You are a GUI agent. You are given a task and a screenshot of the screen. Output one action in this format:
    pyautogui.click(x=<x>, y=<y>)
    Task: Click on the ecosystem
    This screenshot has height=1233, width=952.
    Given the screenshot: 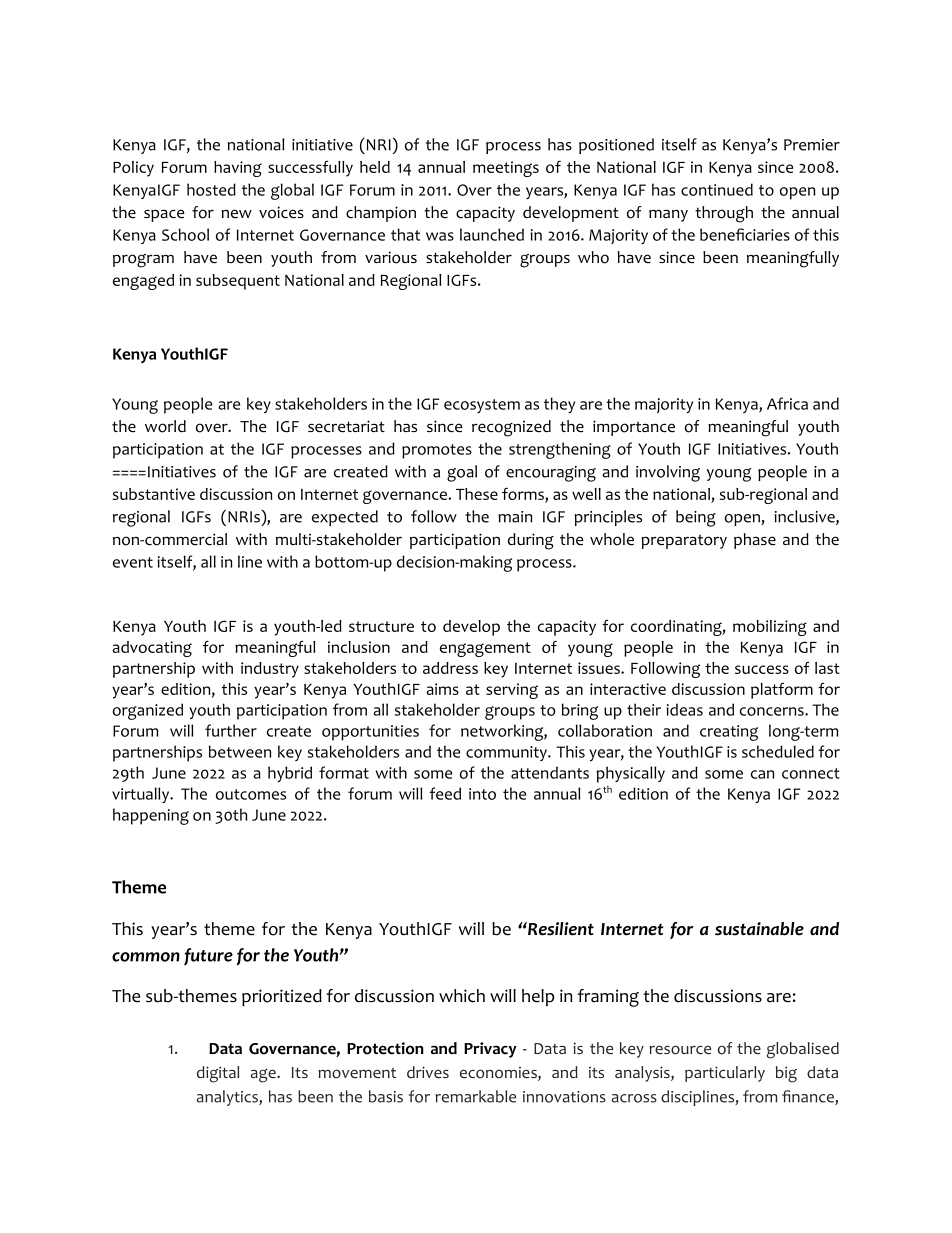 What is the action you would take?
    pyautogui.click(x=482, y=406)
